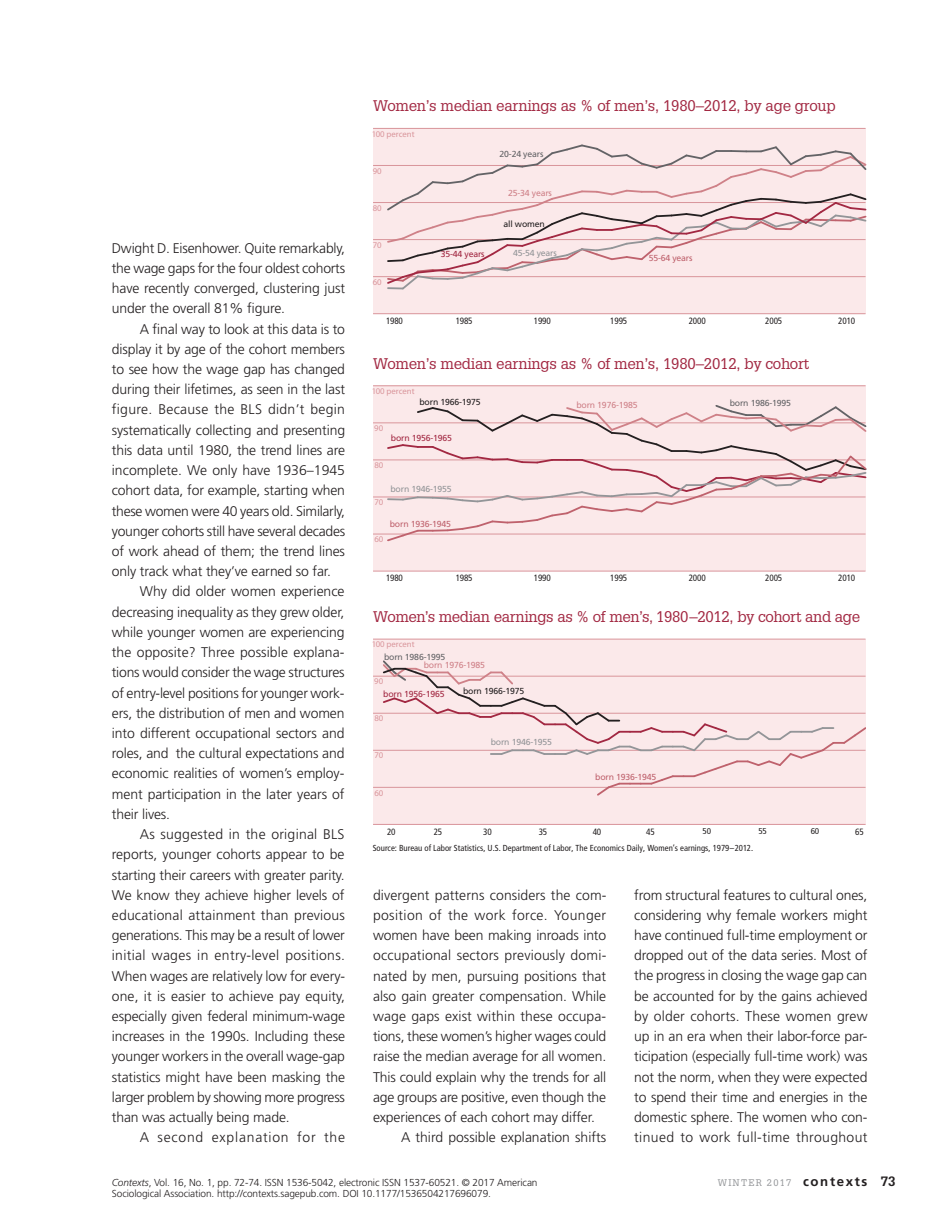 This screenshot has height=1232, width=952. Describe the element at coordinates (334, 289) in the screenshot. I see `just` at that location.
